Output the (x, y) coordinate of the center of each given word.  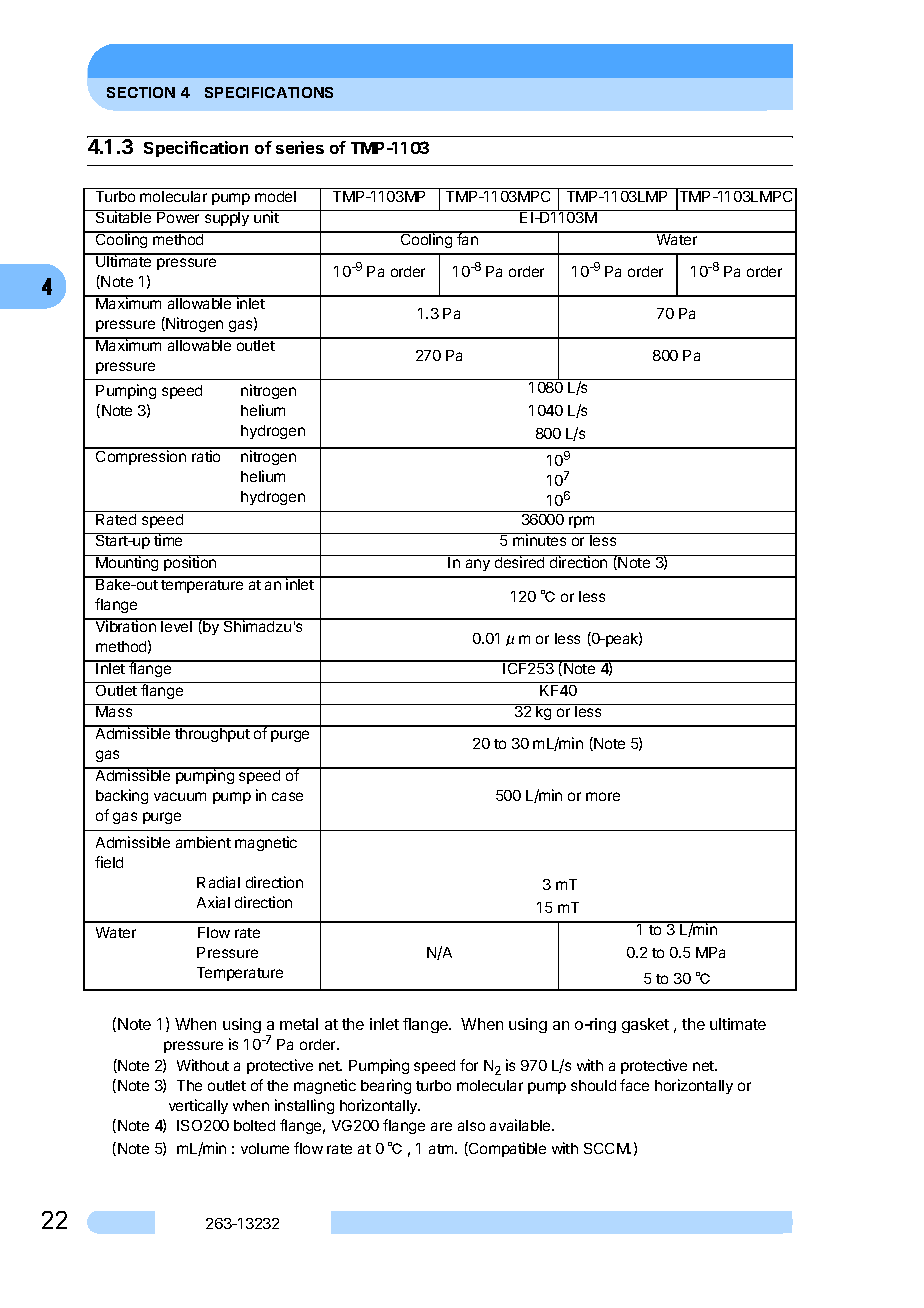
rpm (581, 522)
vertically (198, 1106)
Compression (141, 456)
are (441, 1126)
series (300, 147)
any (478, 565)
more (603, 796)
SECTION (141, 92)
